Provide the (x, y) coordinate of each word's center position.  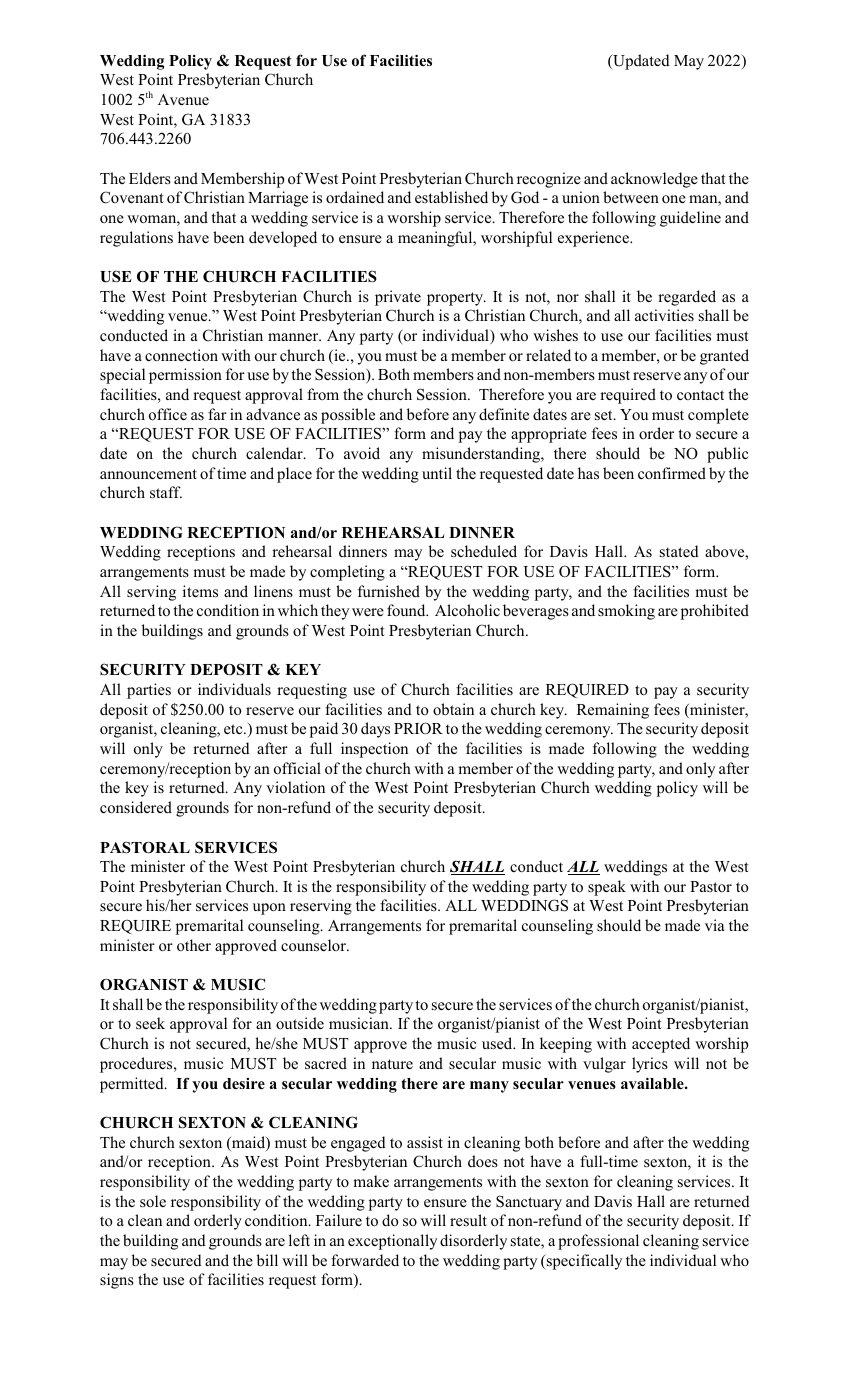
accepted (661, 1045)
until (437, 473)
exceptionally (392, 1242)
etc (234, 729)
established (451, 197)
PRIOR (418, 728)
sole (153, 1201)
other (194, 945)
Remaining (613, 711)
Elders (150, 178)
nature (392, 1064)
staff (166, 492)
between (631, 197)
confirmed (672, 473)
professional (598, 1242)
